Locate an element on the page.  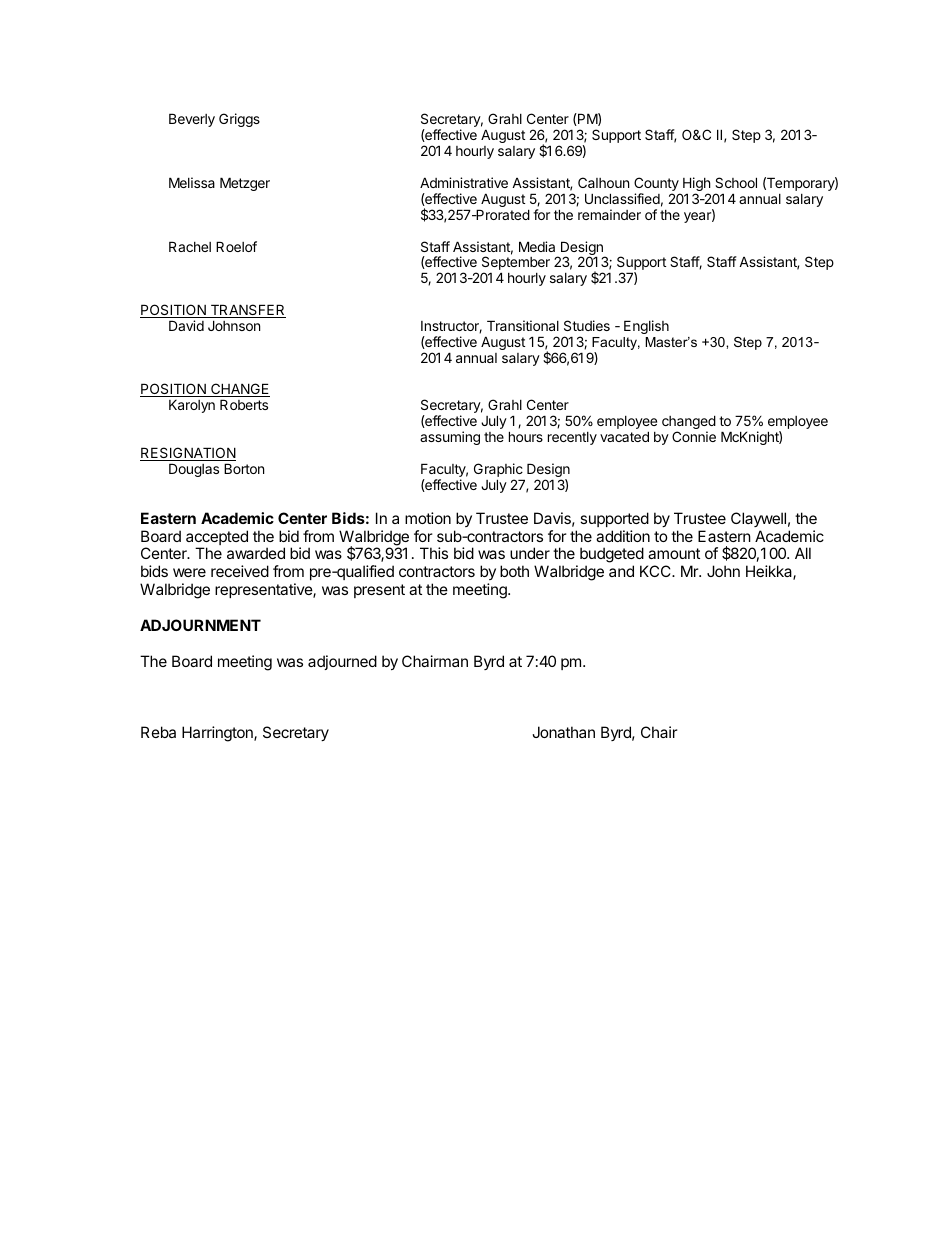
Administrative is located at coordinates (464, 182).
